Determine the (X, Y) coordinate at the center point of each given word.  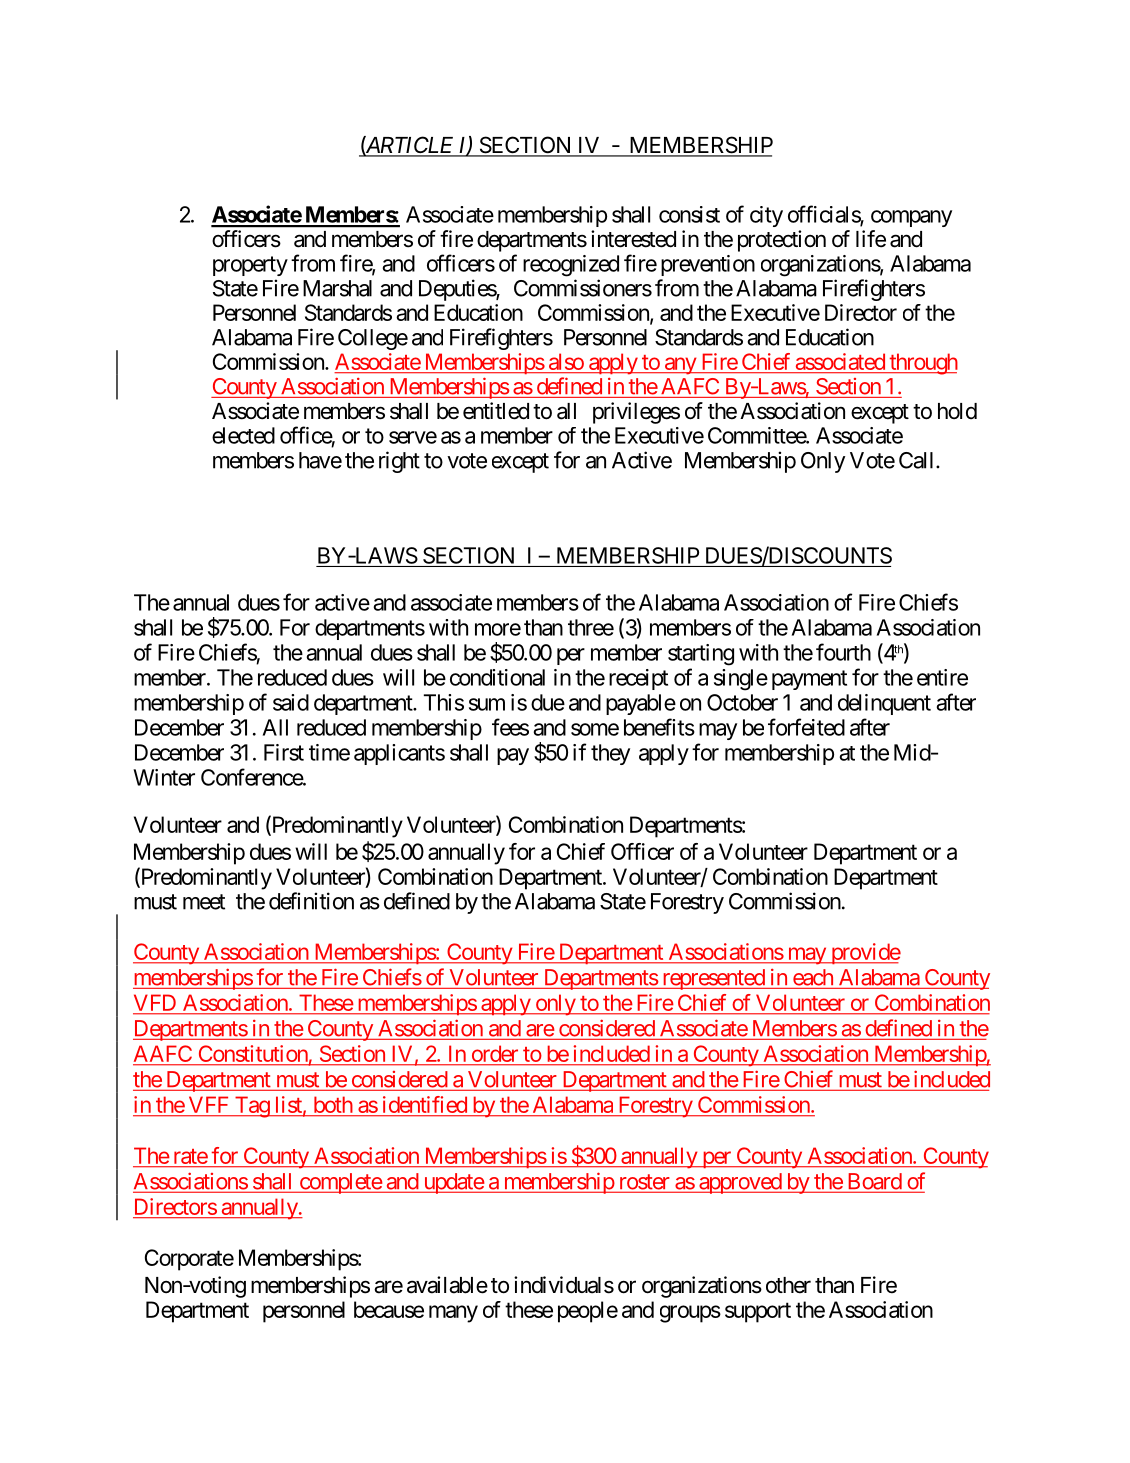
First (284, 752)
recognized (571, 266)
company (911, 218)
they (610, 754)
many (453, 1314)
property (250, 266)
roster (643, 1183)
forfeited (806, 727)
